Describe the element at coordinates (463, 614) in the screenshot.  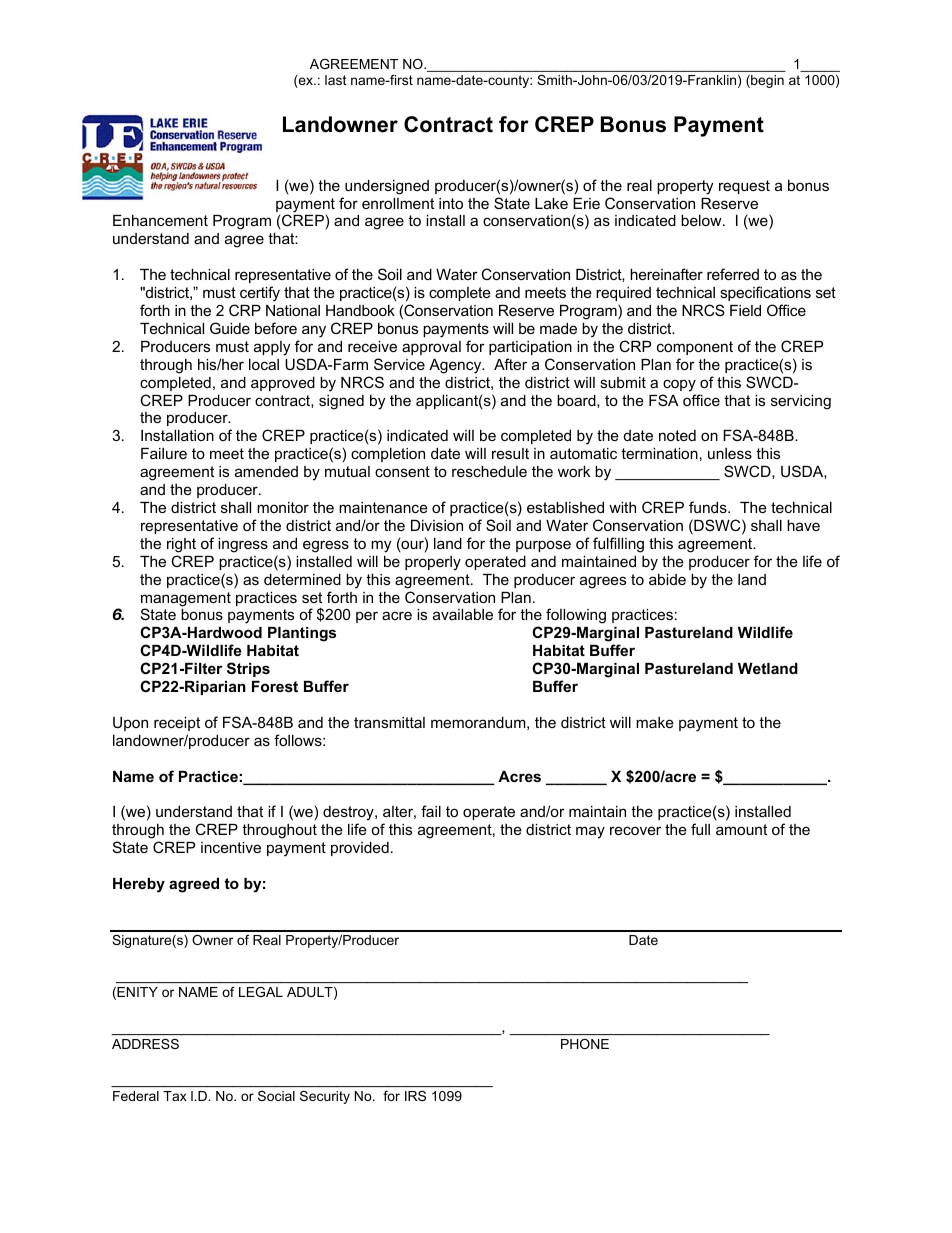
I see `available` at that location.
